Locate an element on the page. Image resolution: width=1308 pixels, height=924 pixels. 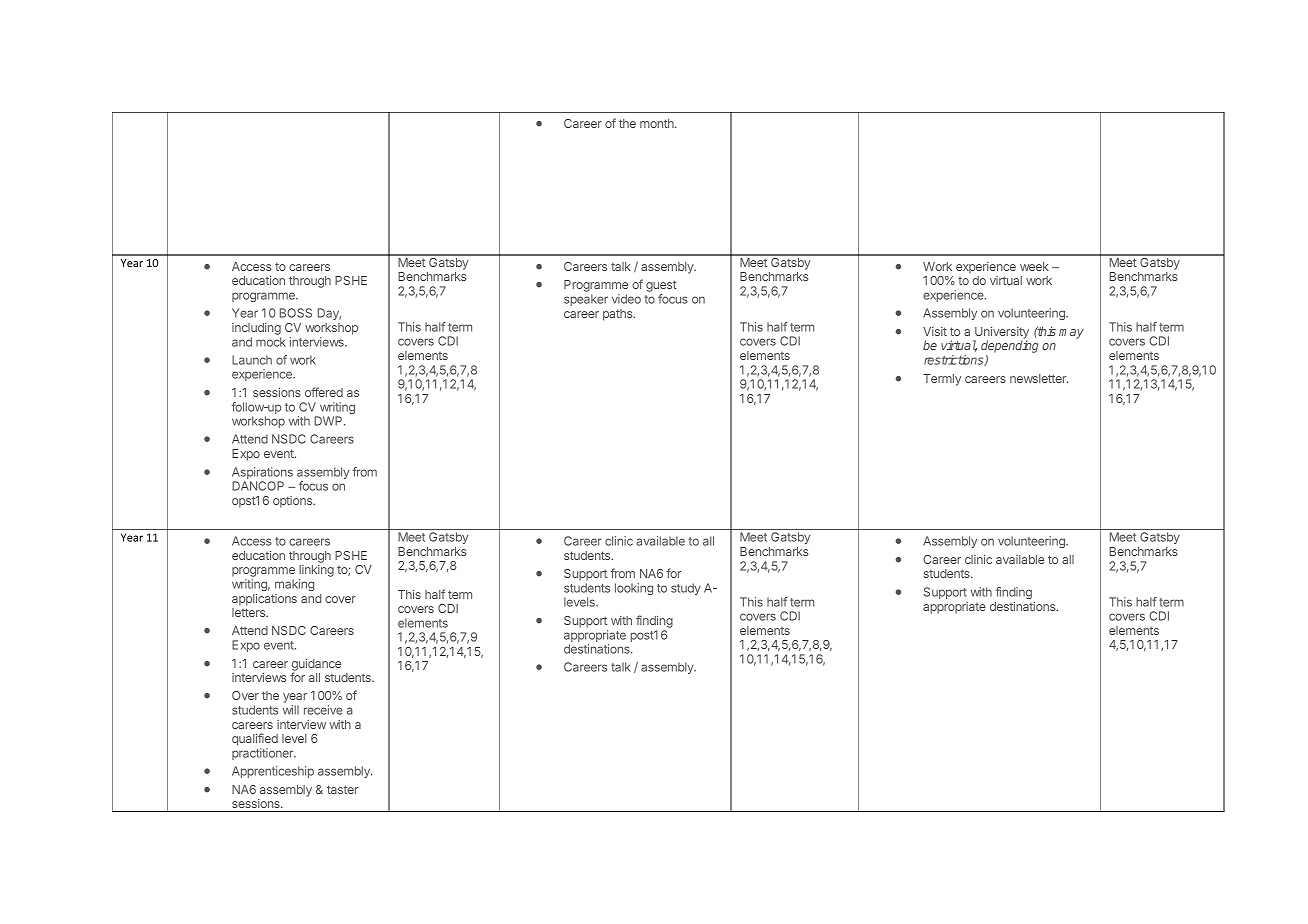
receive is located at coordinates (323, 710).
